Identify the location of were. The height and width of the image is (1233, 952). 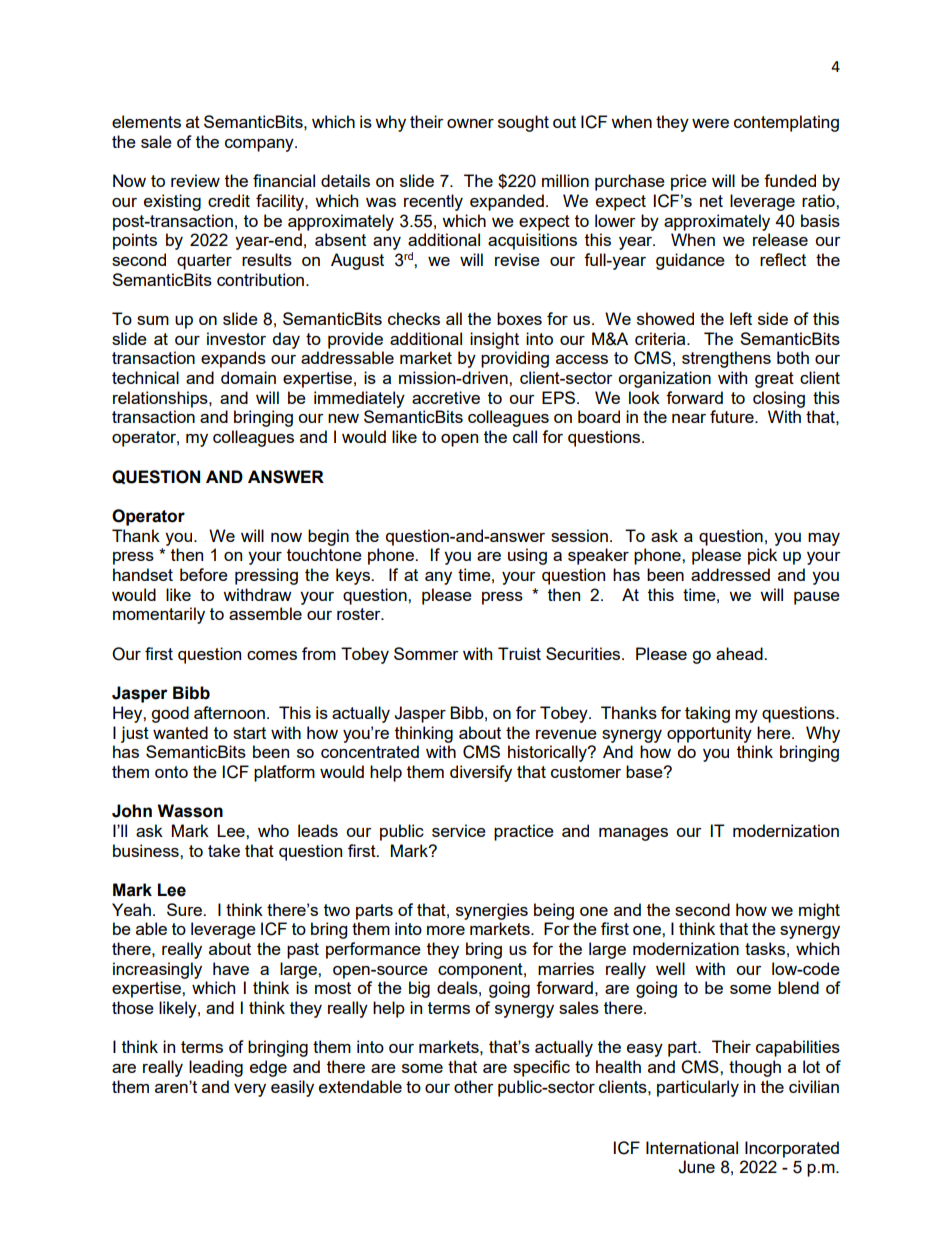
(710, 123).
